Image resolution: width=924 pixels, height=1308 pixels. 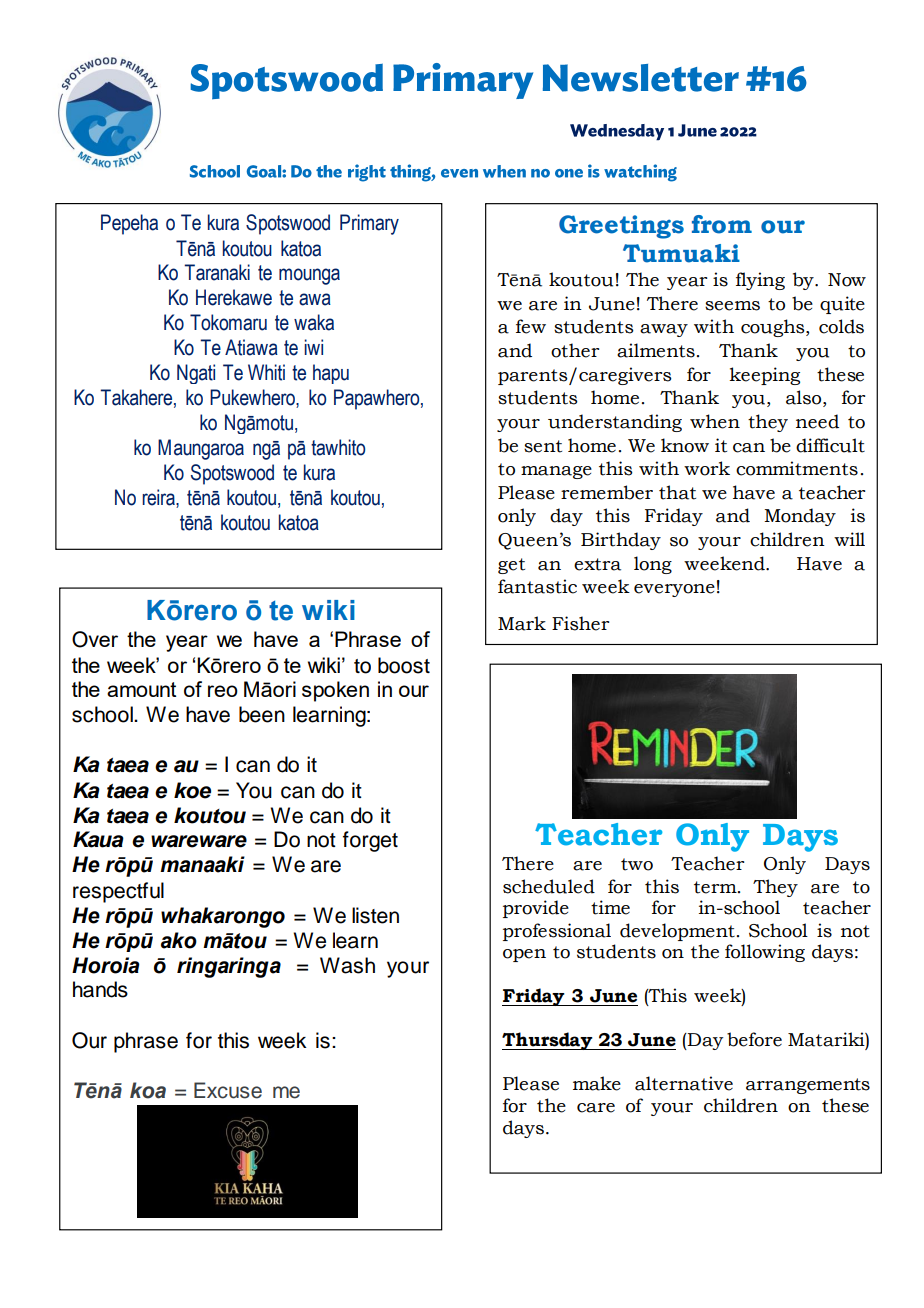 I want to click on Thursday, so click(x=548, y=1041).
